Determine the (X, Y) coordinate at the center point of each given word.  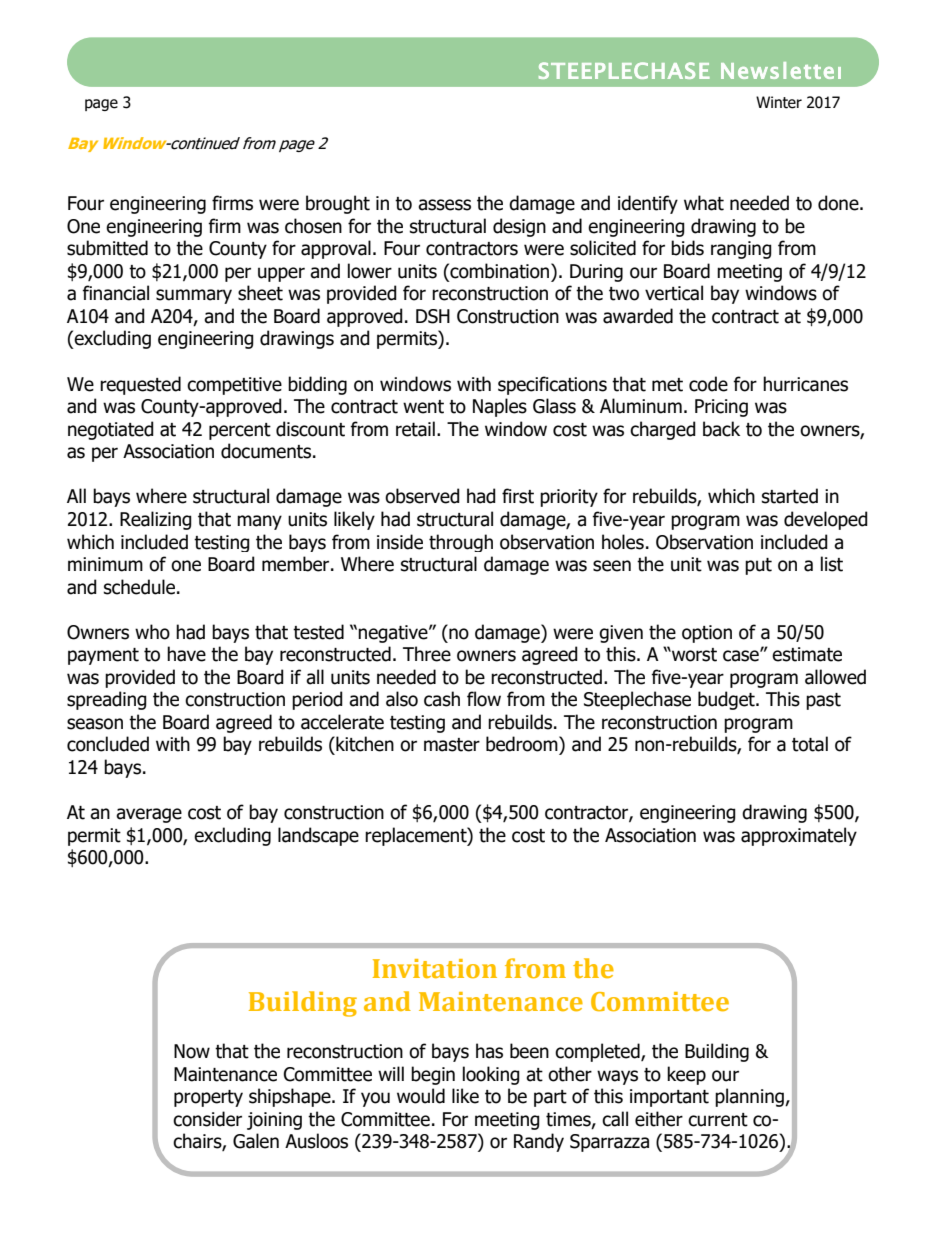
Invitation (435, 969)
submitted (107, 248)
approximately (799, 836)
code (708, 384)
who (152, 632)
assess (444, 205)
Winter (779, 102)
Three (427, 654)
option (707, 634)
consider (207, 1119)
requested (140, 385)
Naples (500, 407)
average (149, 815)
